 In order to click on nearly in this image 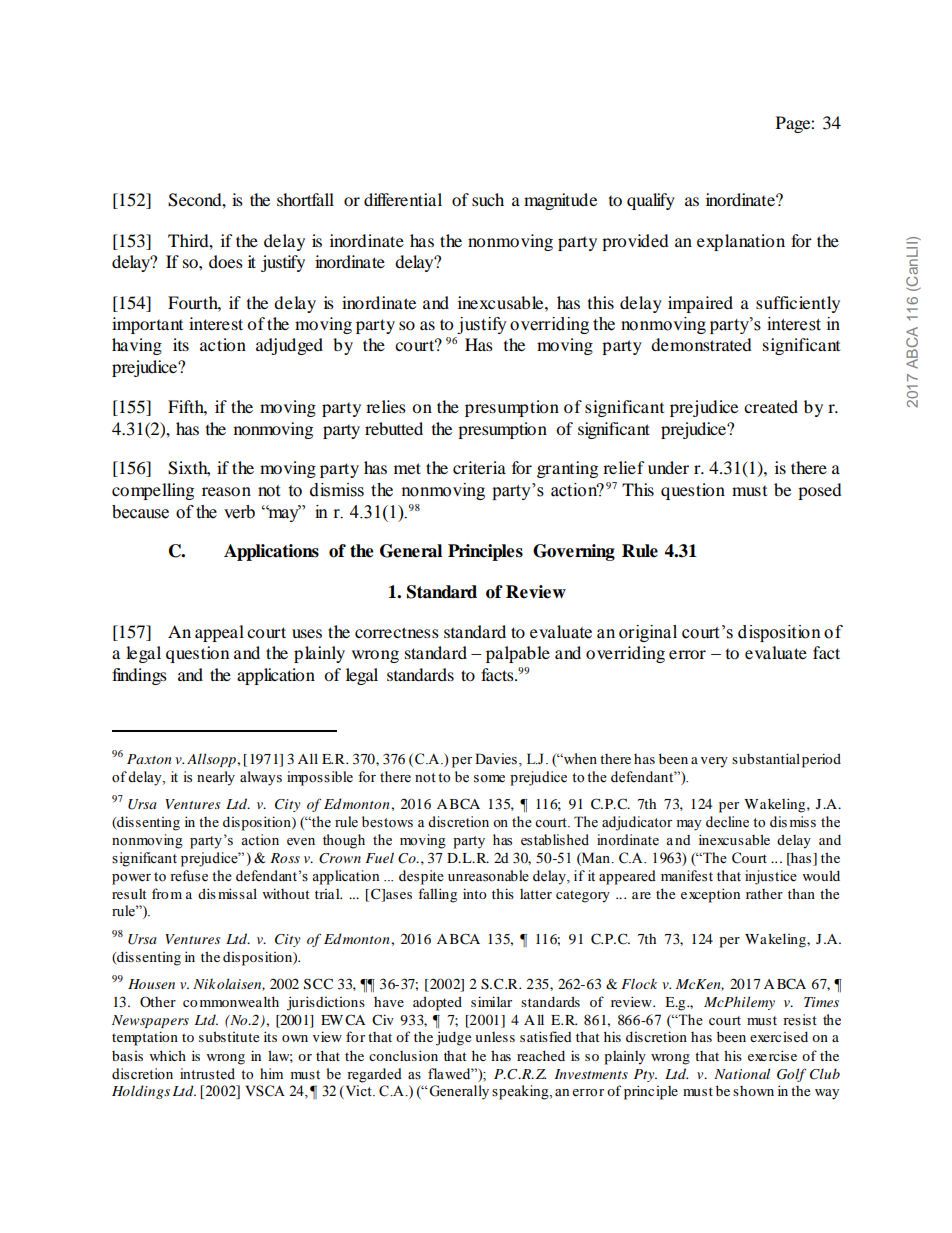, I will do `click(216, 778)`.
